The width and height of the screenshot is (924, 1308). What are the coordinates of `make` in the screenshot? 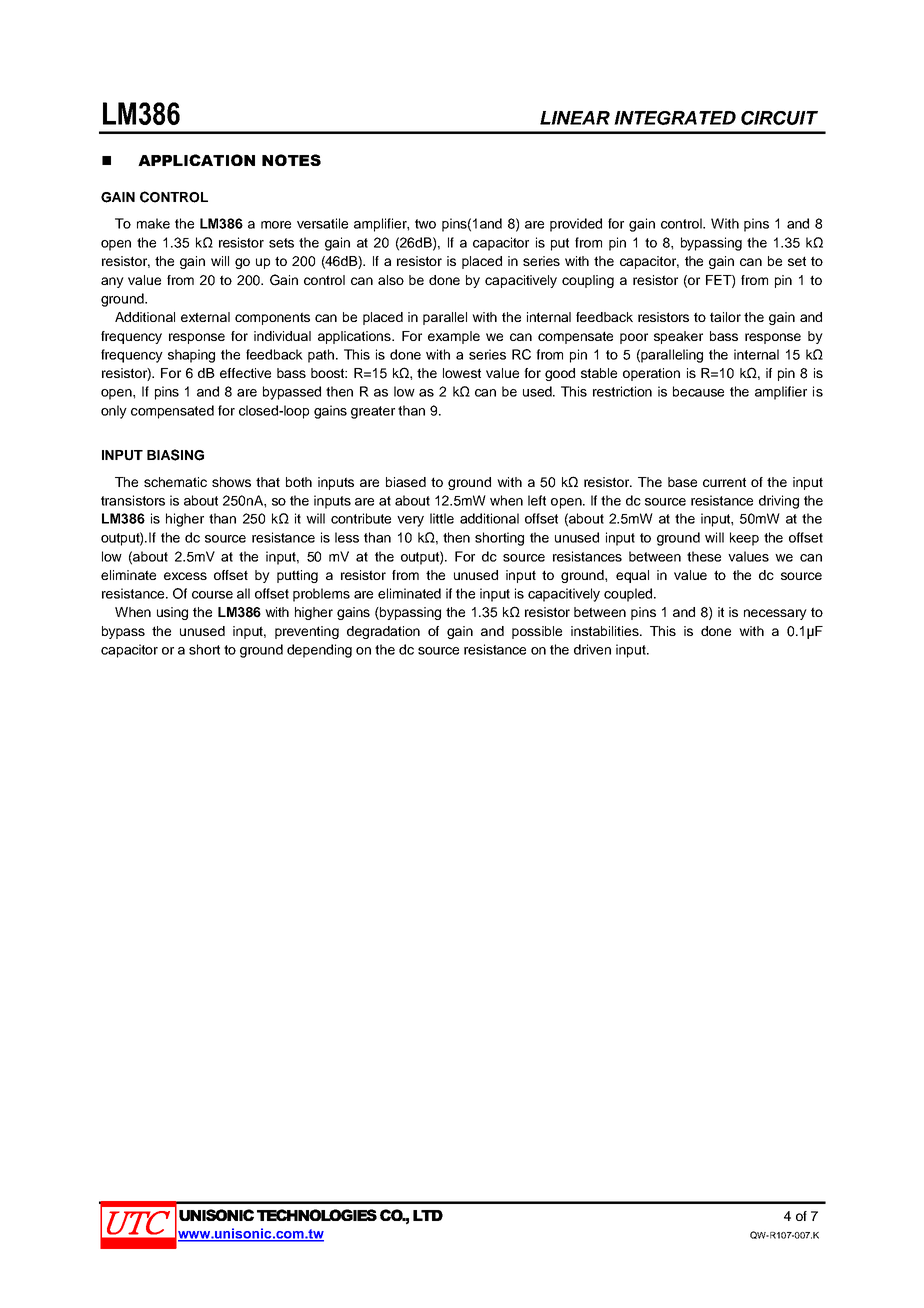 It's located at (153, 223).
